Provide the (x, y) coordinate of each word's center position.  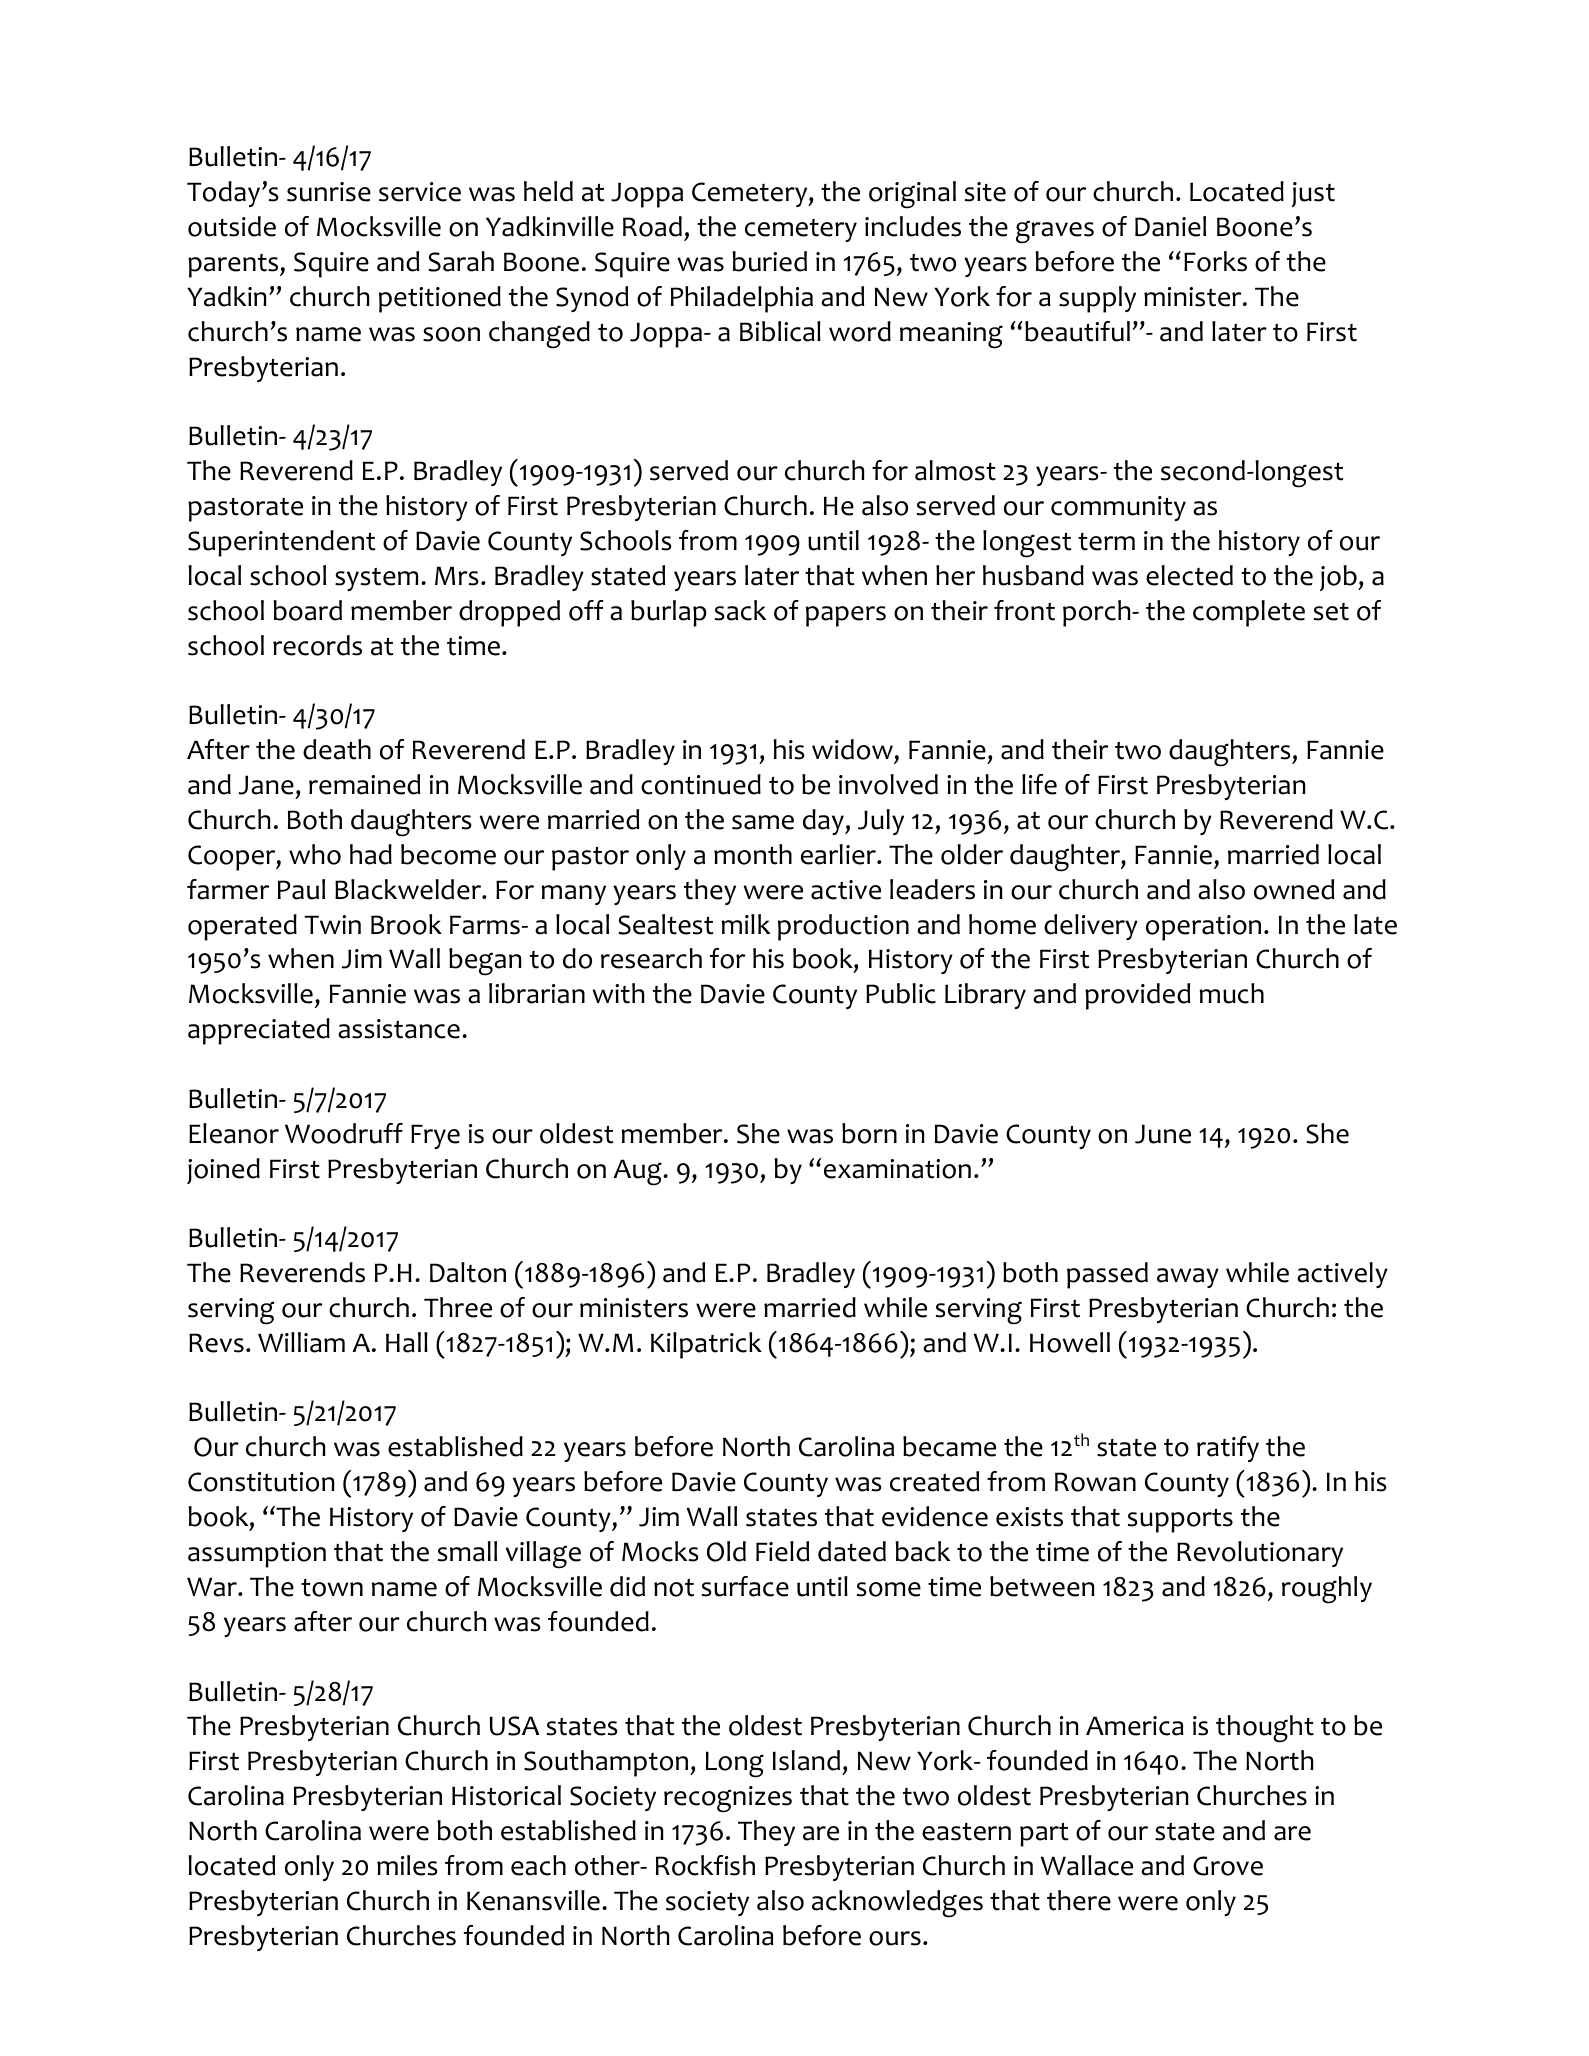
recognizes (728, 1799)
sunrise (329, 192)
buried (769, 261)
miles (407, 1865)
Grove (1228, 1866)
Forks (1215, 261)
